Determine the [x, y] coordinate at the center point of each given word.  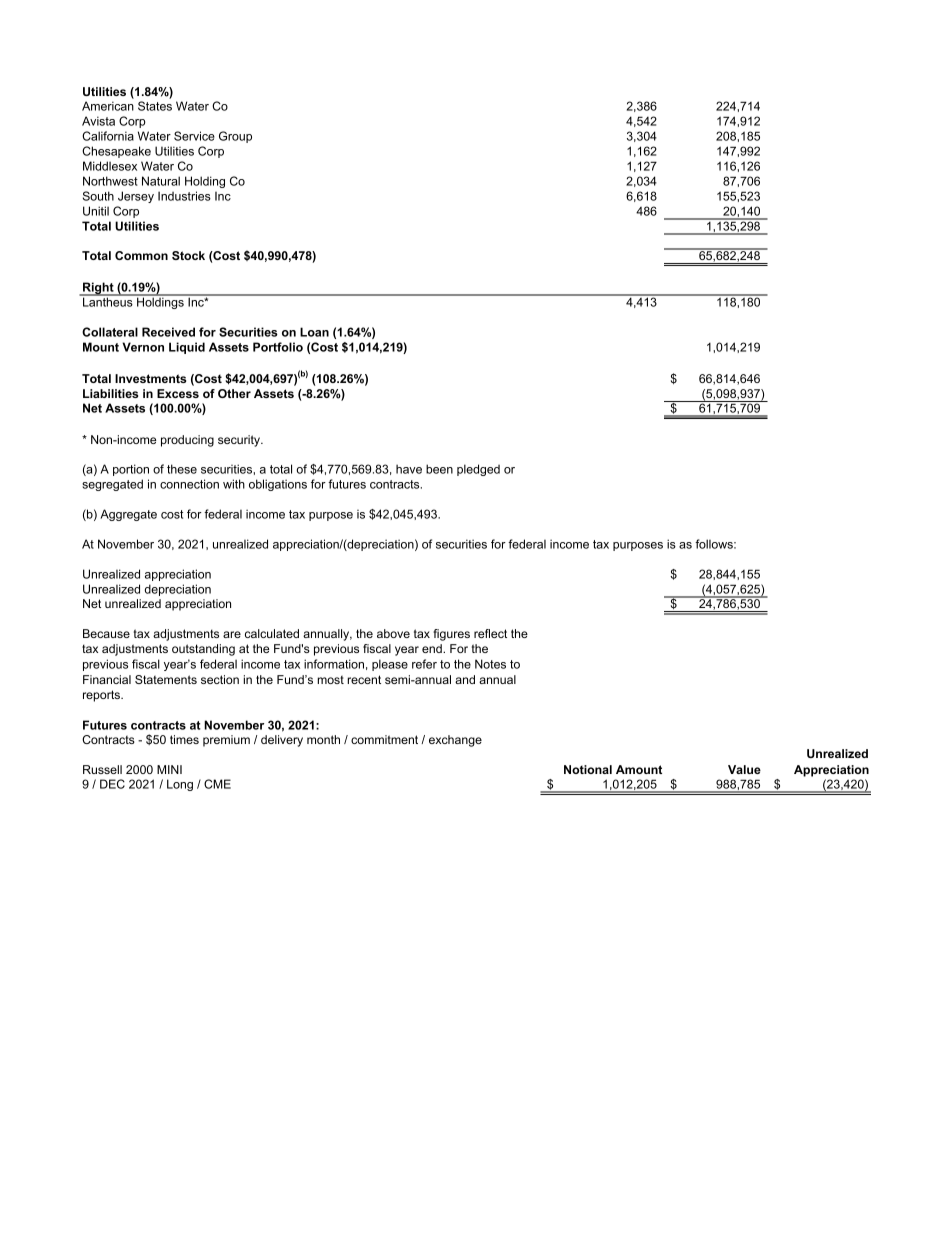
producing [187, 441]
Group [235, 137]
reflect [490, 633]
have [409, 469]
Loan [314, 332]
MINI [169, 769]
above [393, 633]
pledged [478, 470]
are [232, 634]
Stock [188, 255]
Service [194, 136]
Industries [184, 196]
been [439, 469]
